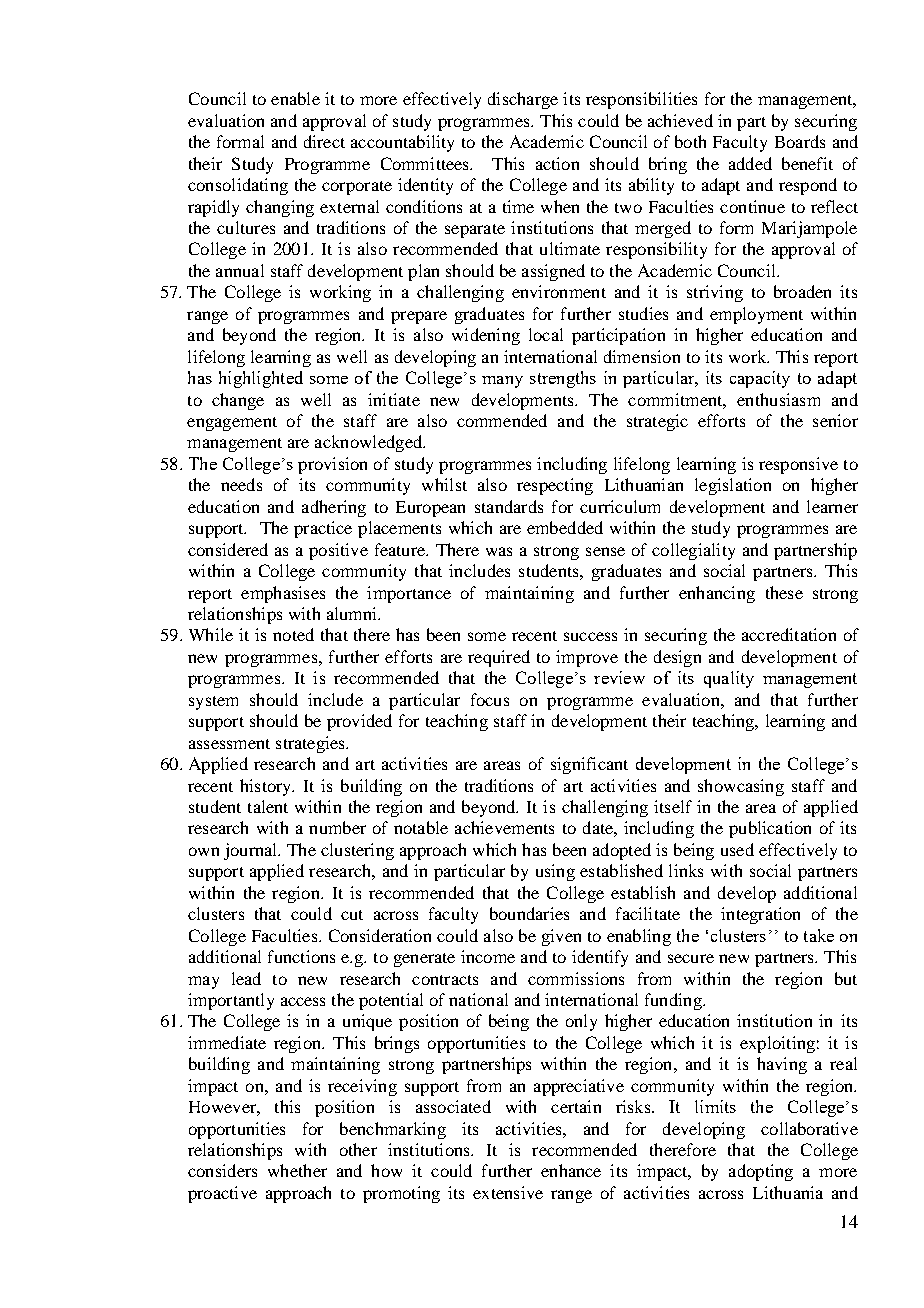  What do you see at coordinates (297, 1170) in the document?
I see `whether` at bounding box center [297, 1170].
